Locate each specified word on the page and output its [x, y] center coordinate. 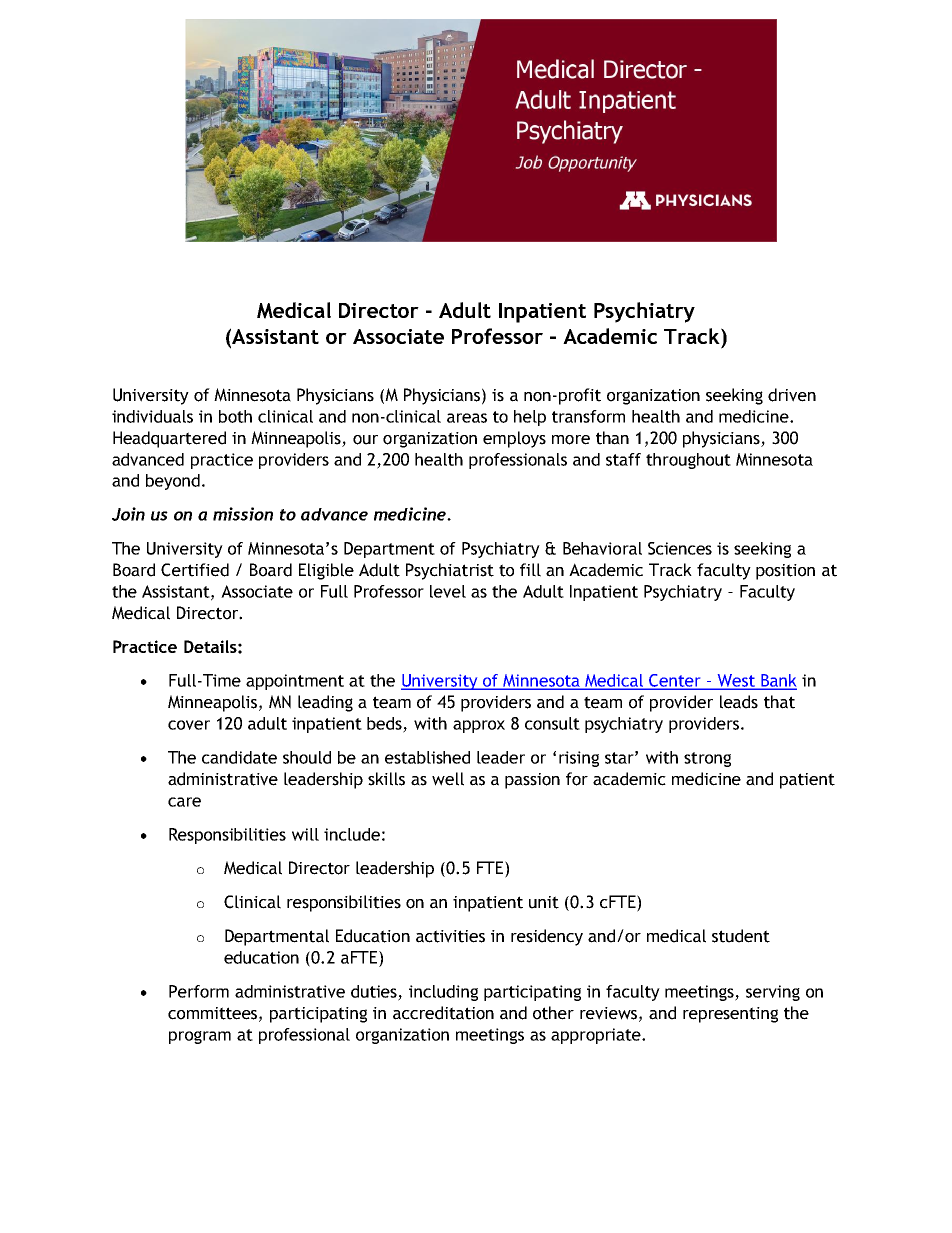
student [741, 936]
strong [707, 759]
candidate [239, 757]
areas [467, 418]
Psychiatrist [450, 571]
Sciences [680, 548]
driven [792, 395]
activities [450, 936]
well [448, 779]
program [200, 1037]
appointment [295, 682]
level [448, 591]
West [736, 681]
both [235, 416]
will [305, 834]
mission [243, 514]
